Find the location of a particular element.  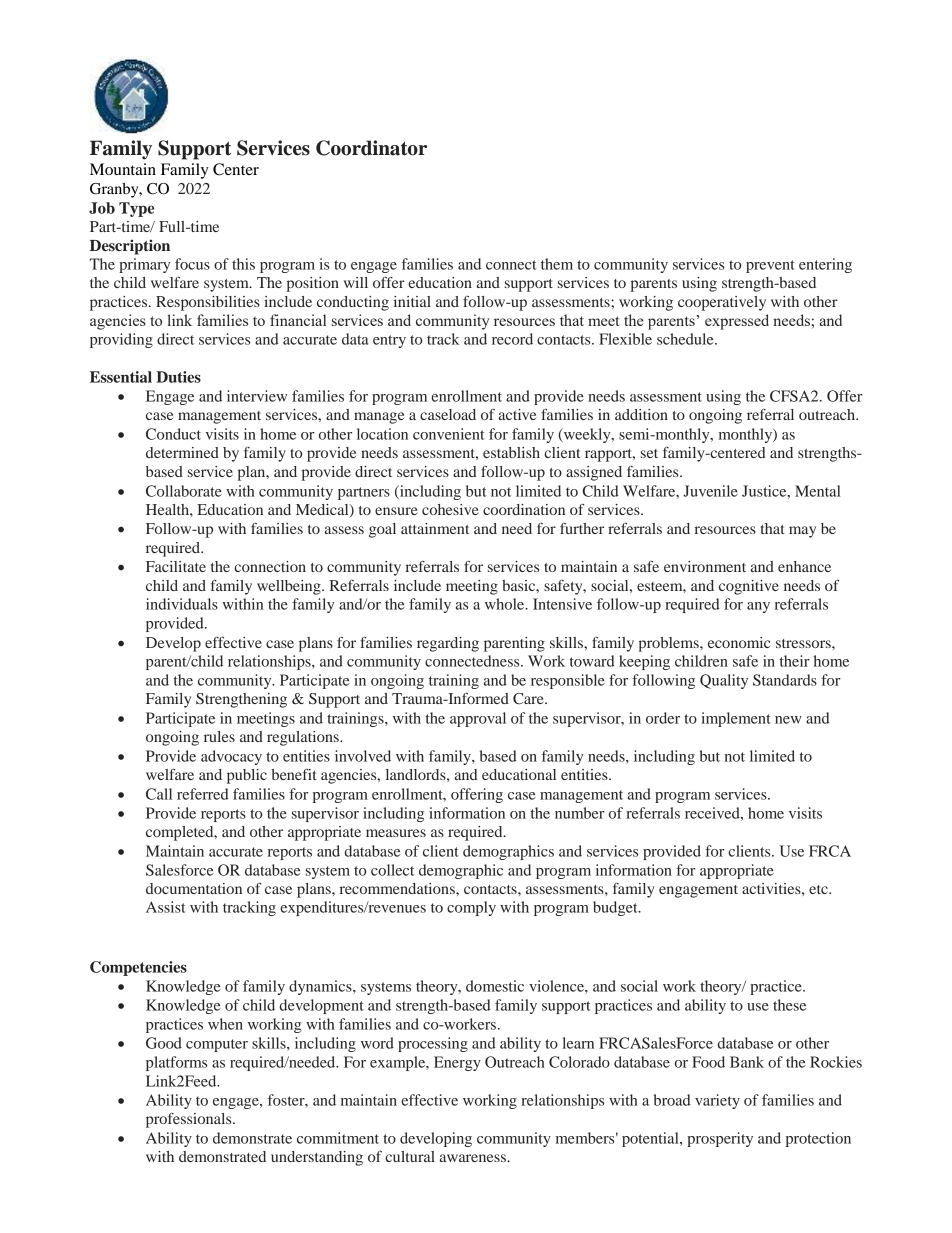

determined is located at coordinates (182, 452).
